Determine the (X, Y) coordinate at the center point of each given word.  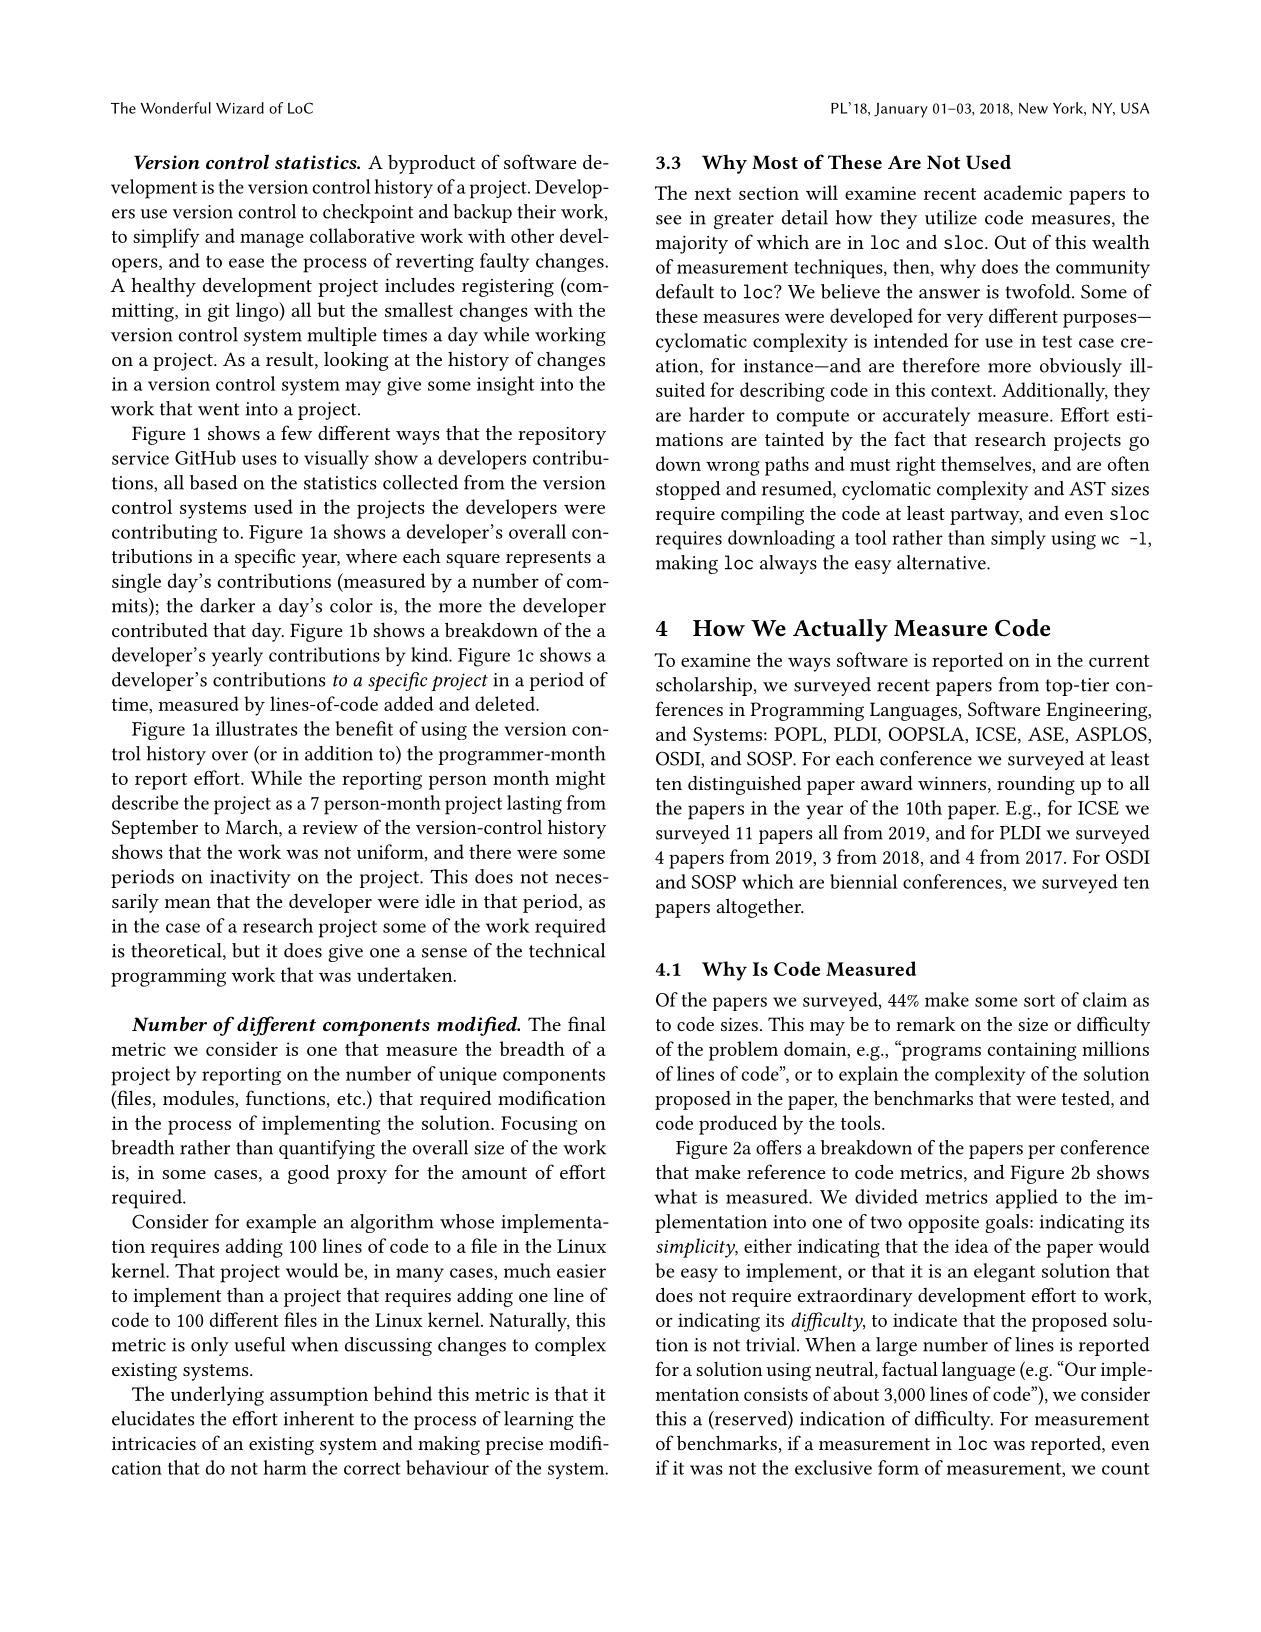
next (713, 194)
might (581, 780)
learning (539, 1420)
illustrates (256, 728)
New (1033, 108)
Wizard (240, 108)
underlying (217, 1396)
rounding (1036, 785)
